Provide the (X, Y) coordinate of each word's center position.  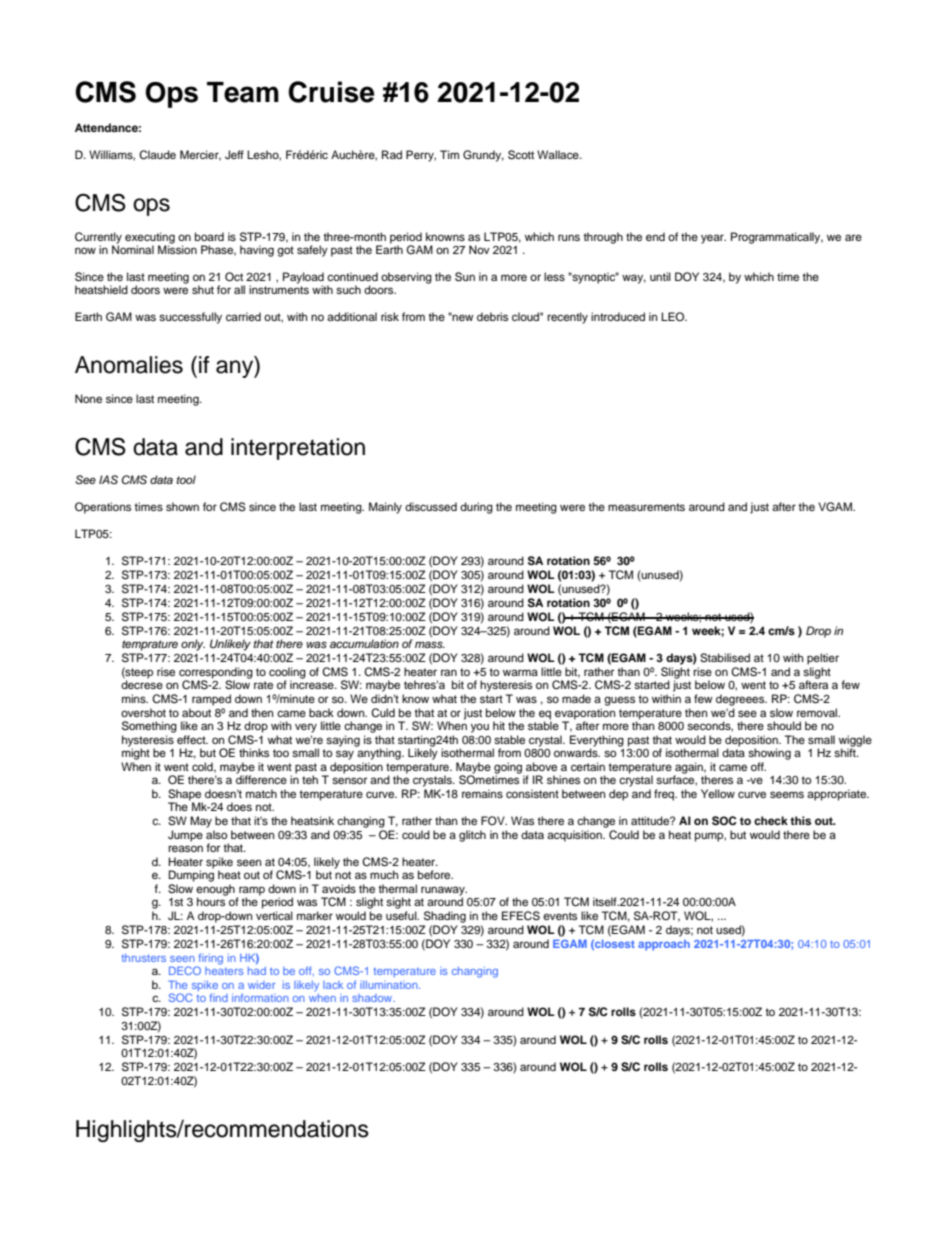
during (476, 508)
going (509, 769)
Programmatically (777, 238)
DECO (185, 970)
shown (182, 506)
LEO (674, 316)
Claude (157, 155)
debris (492, 316)
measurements (646, 507)
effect (192, 739)
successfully (190, 318)
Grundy (483, 156)
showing (769, 754)
